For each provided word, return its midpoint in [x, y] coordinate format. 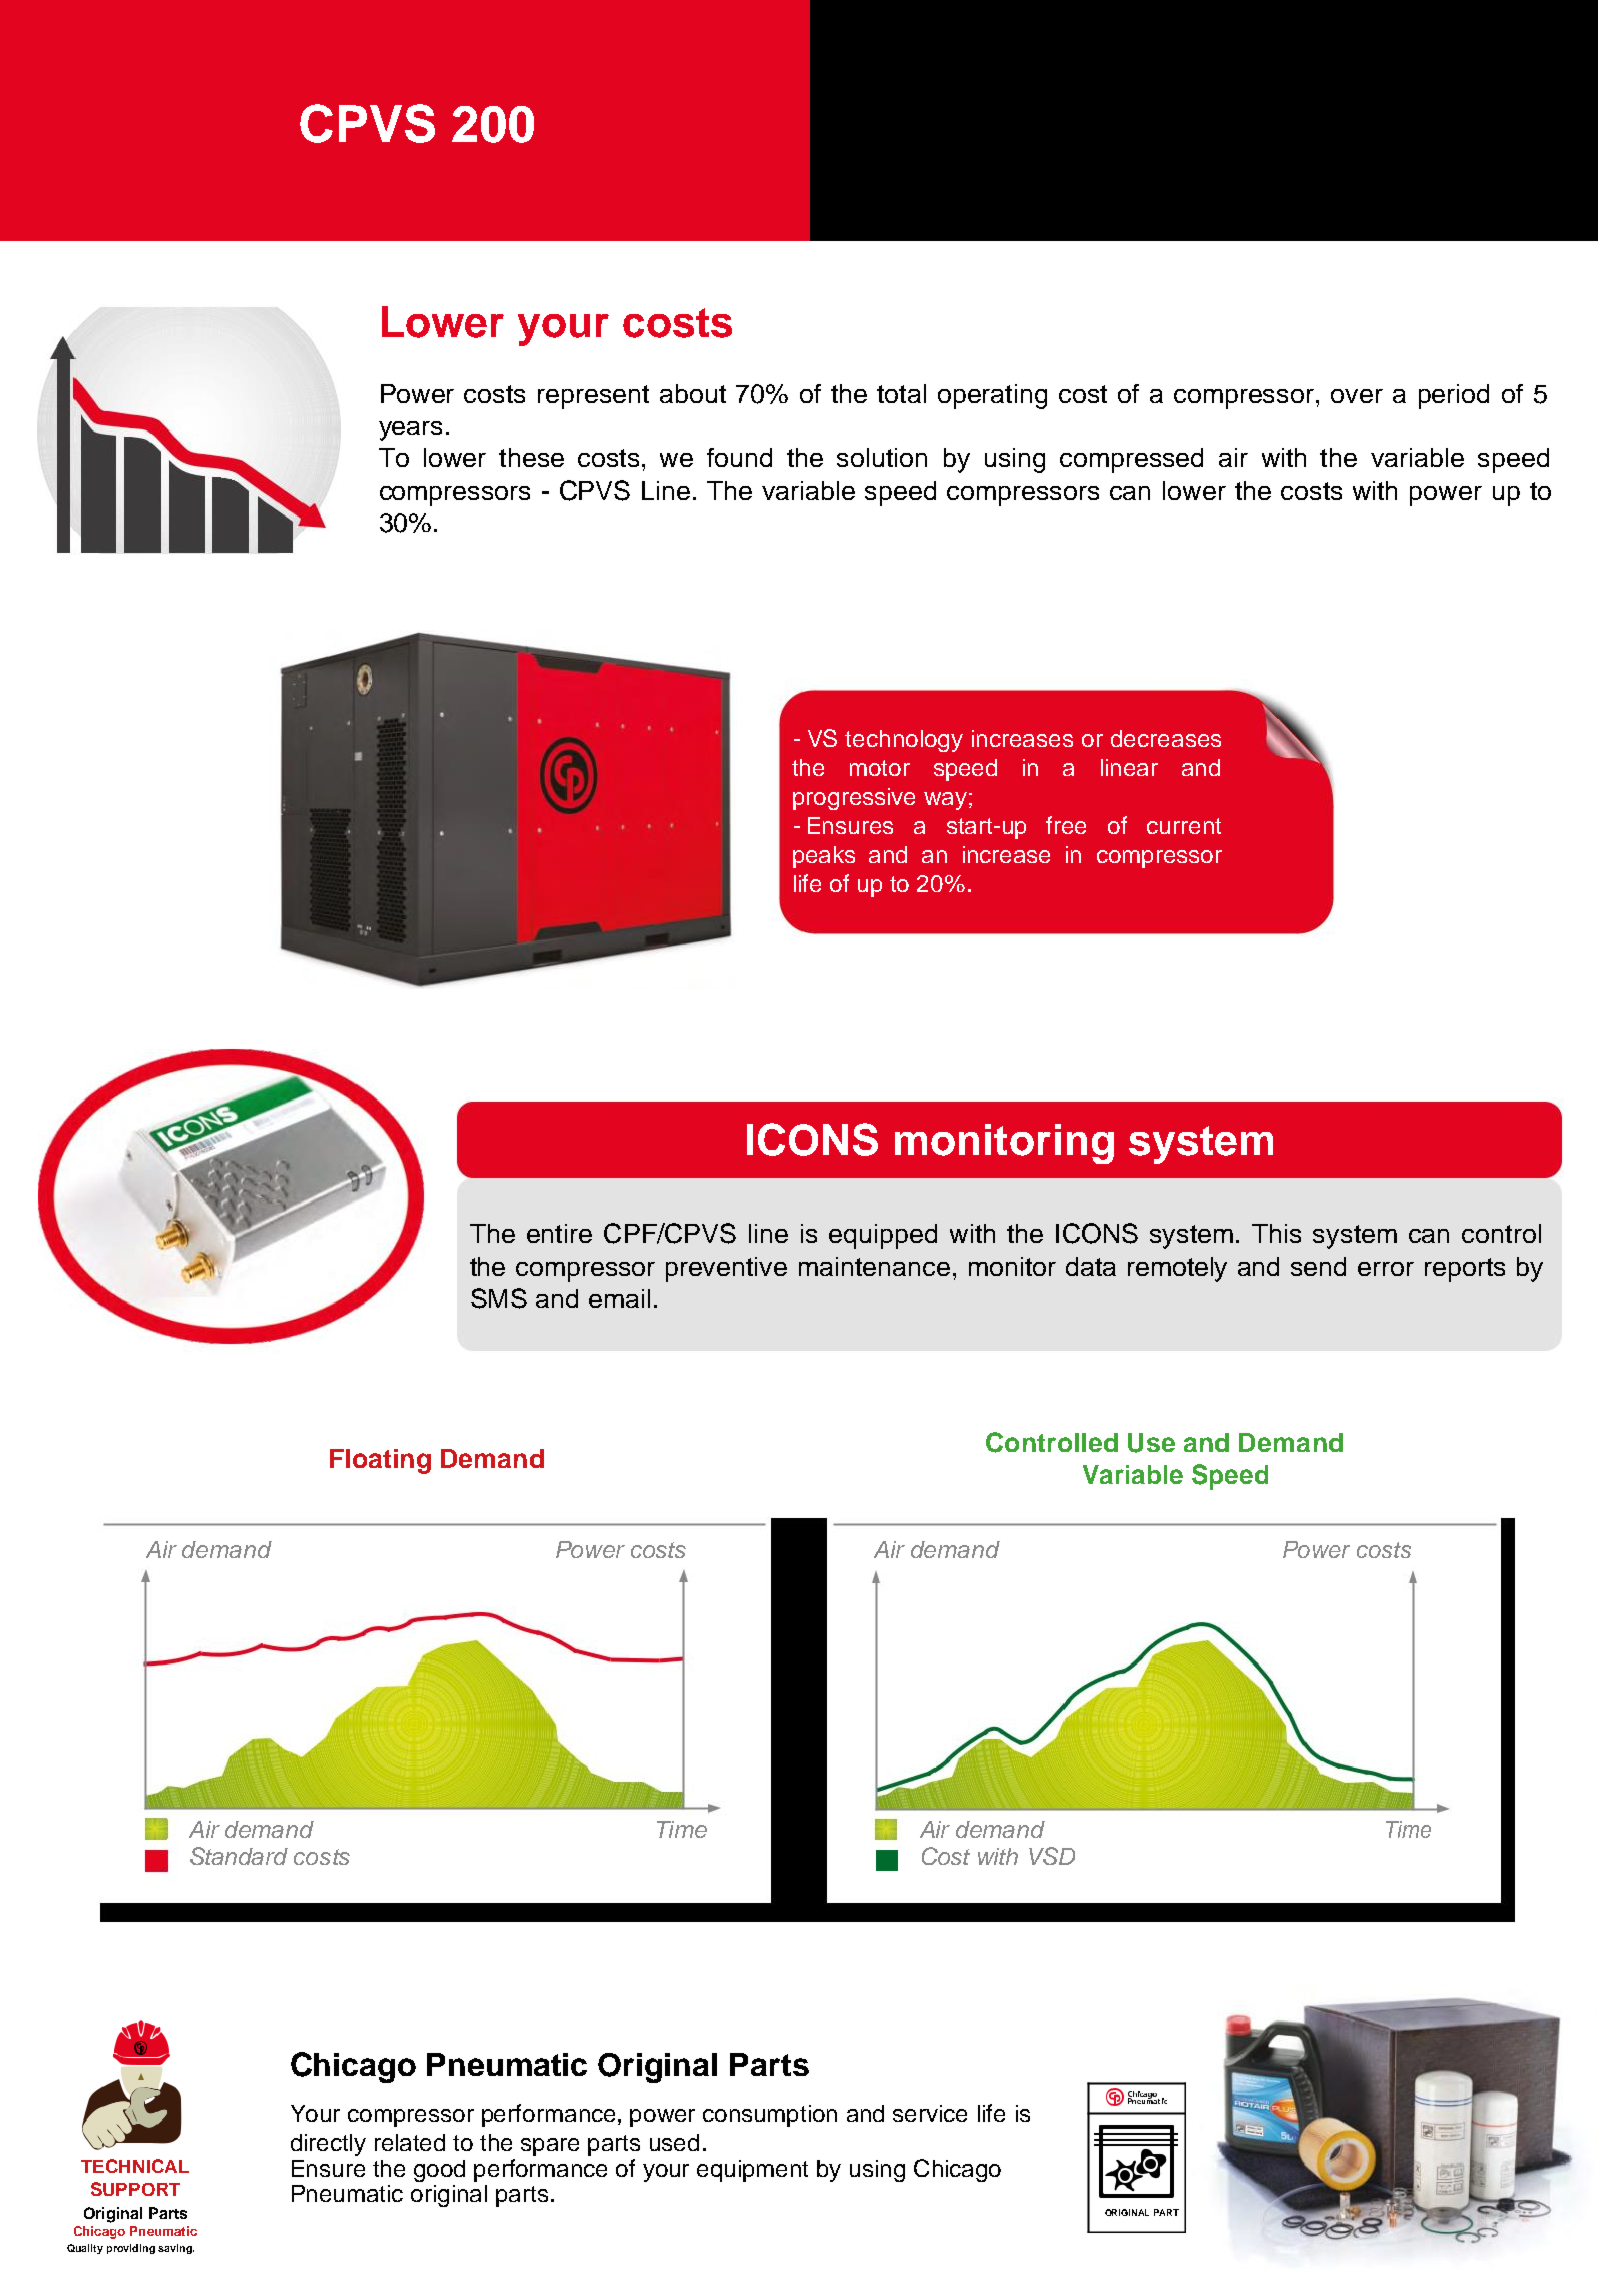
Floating [380, 1461]
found [739, 457]
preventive [726, 1269]
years [410, 431]
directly [328, 2145]
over [1357, 396]
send [1318, 1266]
